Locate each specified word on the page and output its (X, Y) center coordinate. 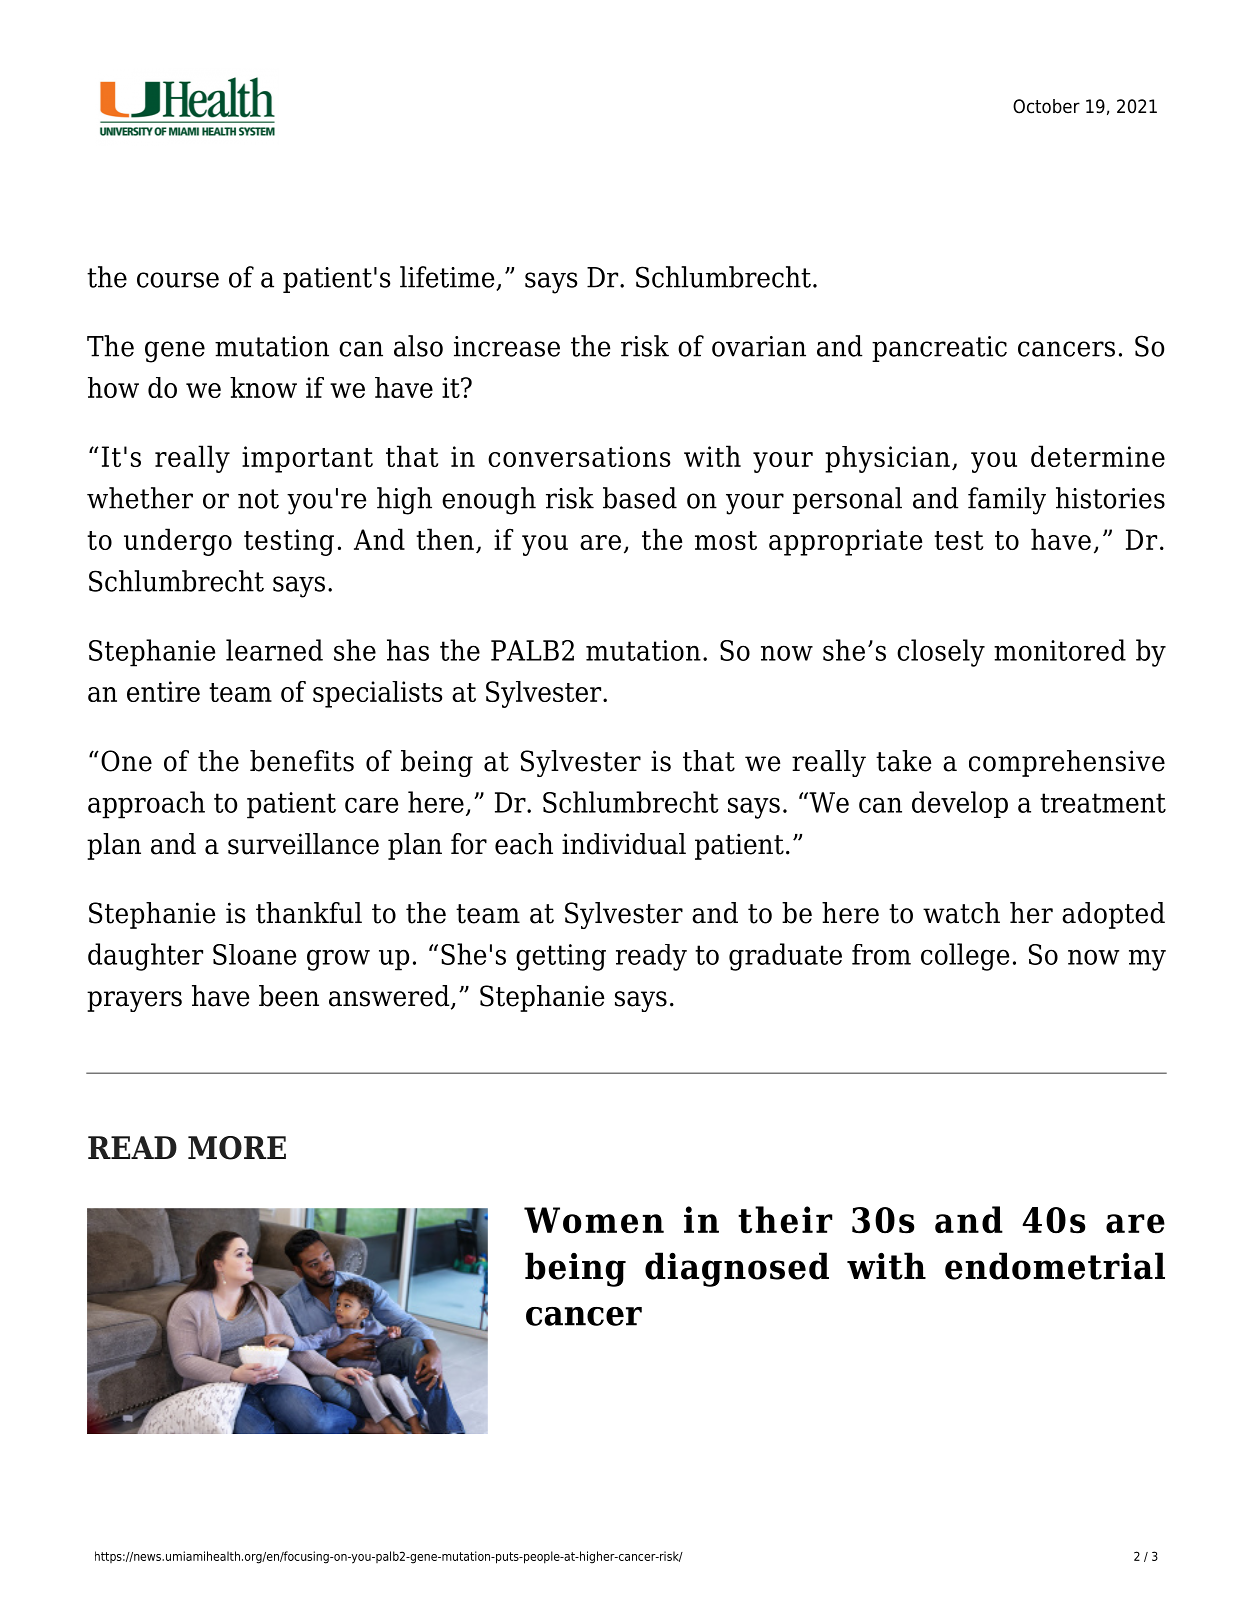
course (178, 280)
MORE (237, 1148)
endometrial (1055, 1266)
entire (163, 691)
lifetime (448, 278)
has (408, 650)
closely (941, 653)
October (1046, 106)
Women (594, 1220)
